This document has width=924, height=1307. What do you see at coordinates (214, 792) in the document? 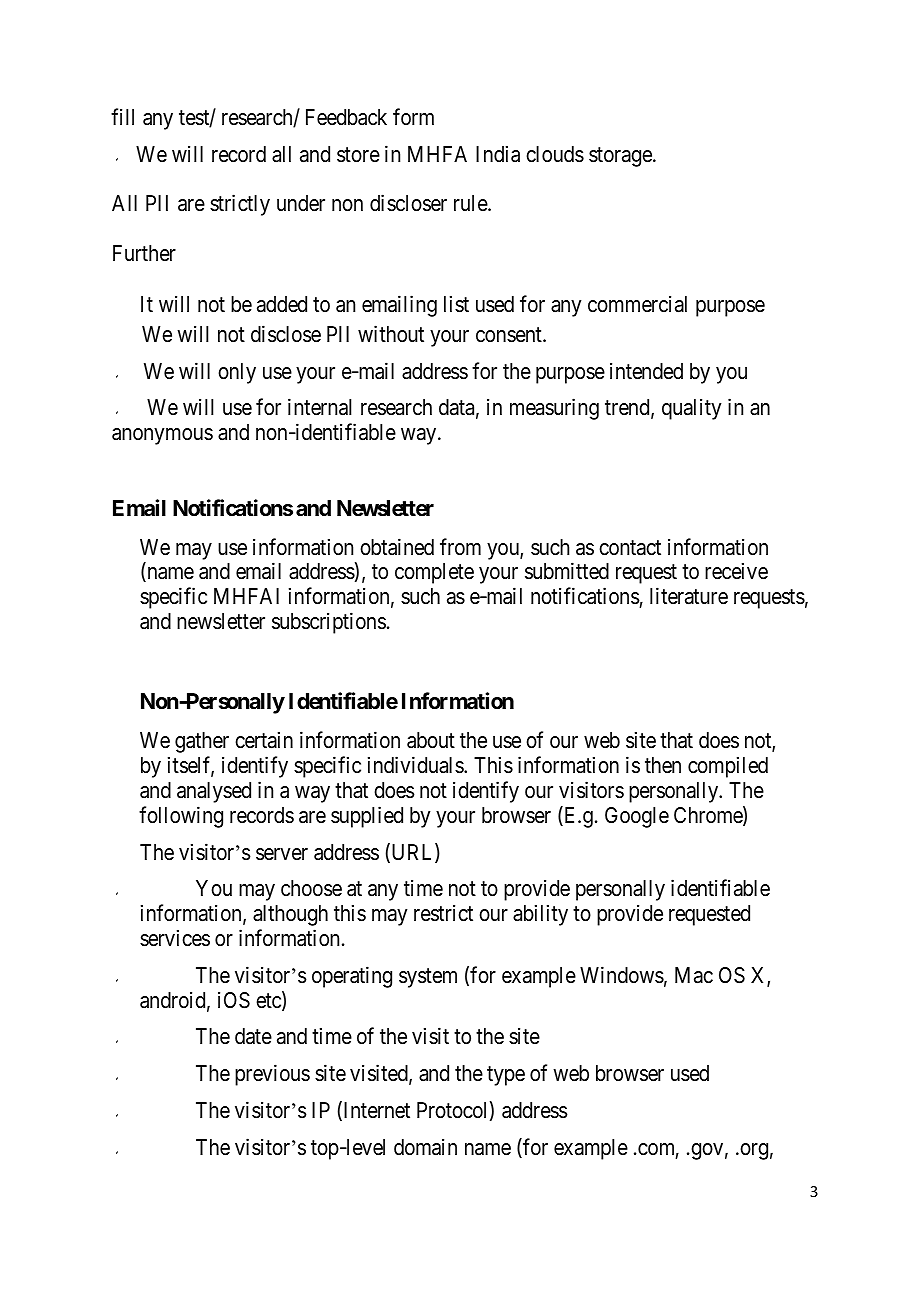
I see `analysed` at bounding box center [214, 792].
